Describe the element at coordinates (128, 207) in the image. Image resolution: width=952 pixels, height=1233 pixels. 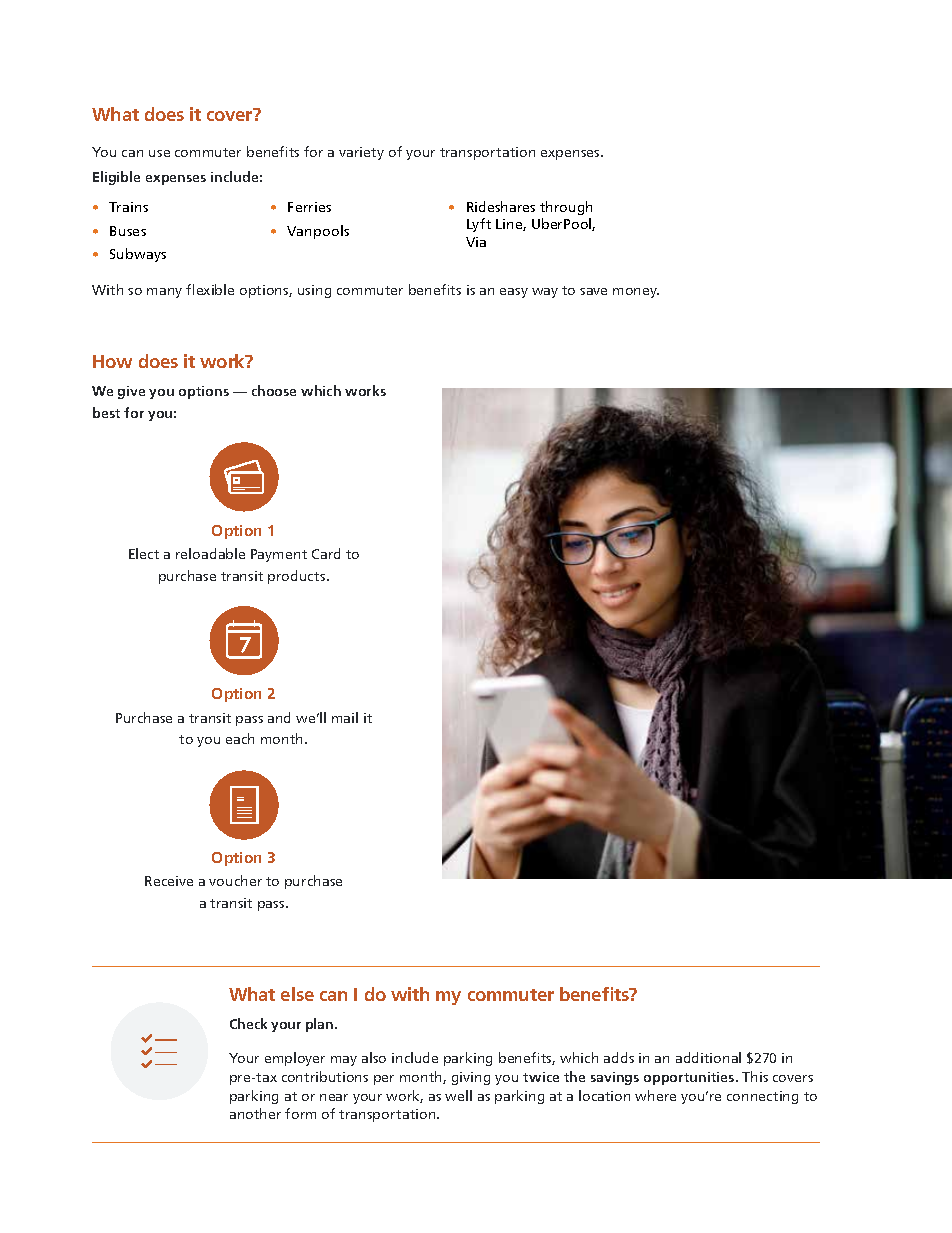
I see `Trains` at that location.
